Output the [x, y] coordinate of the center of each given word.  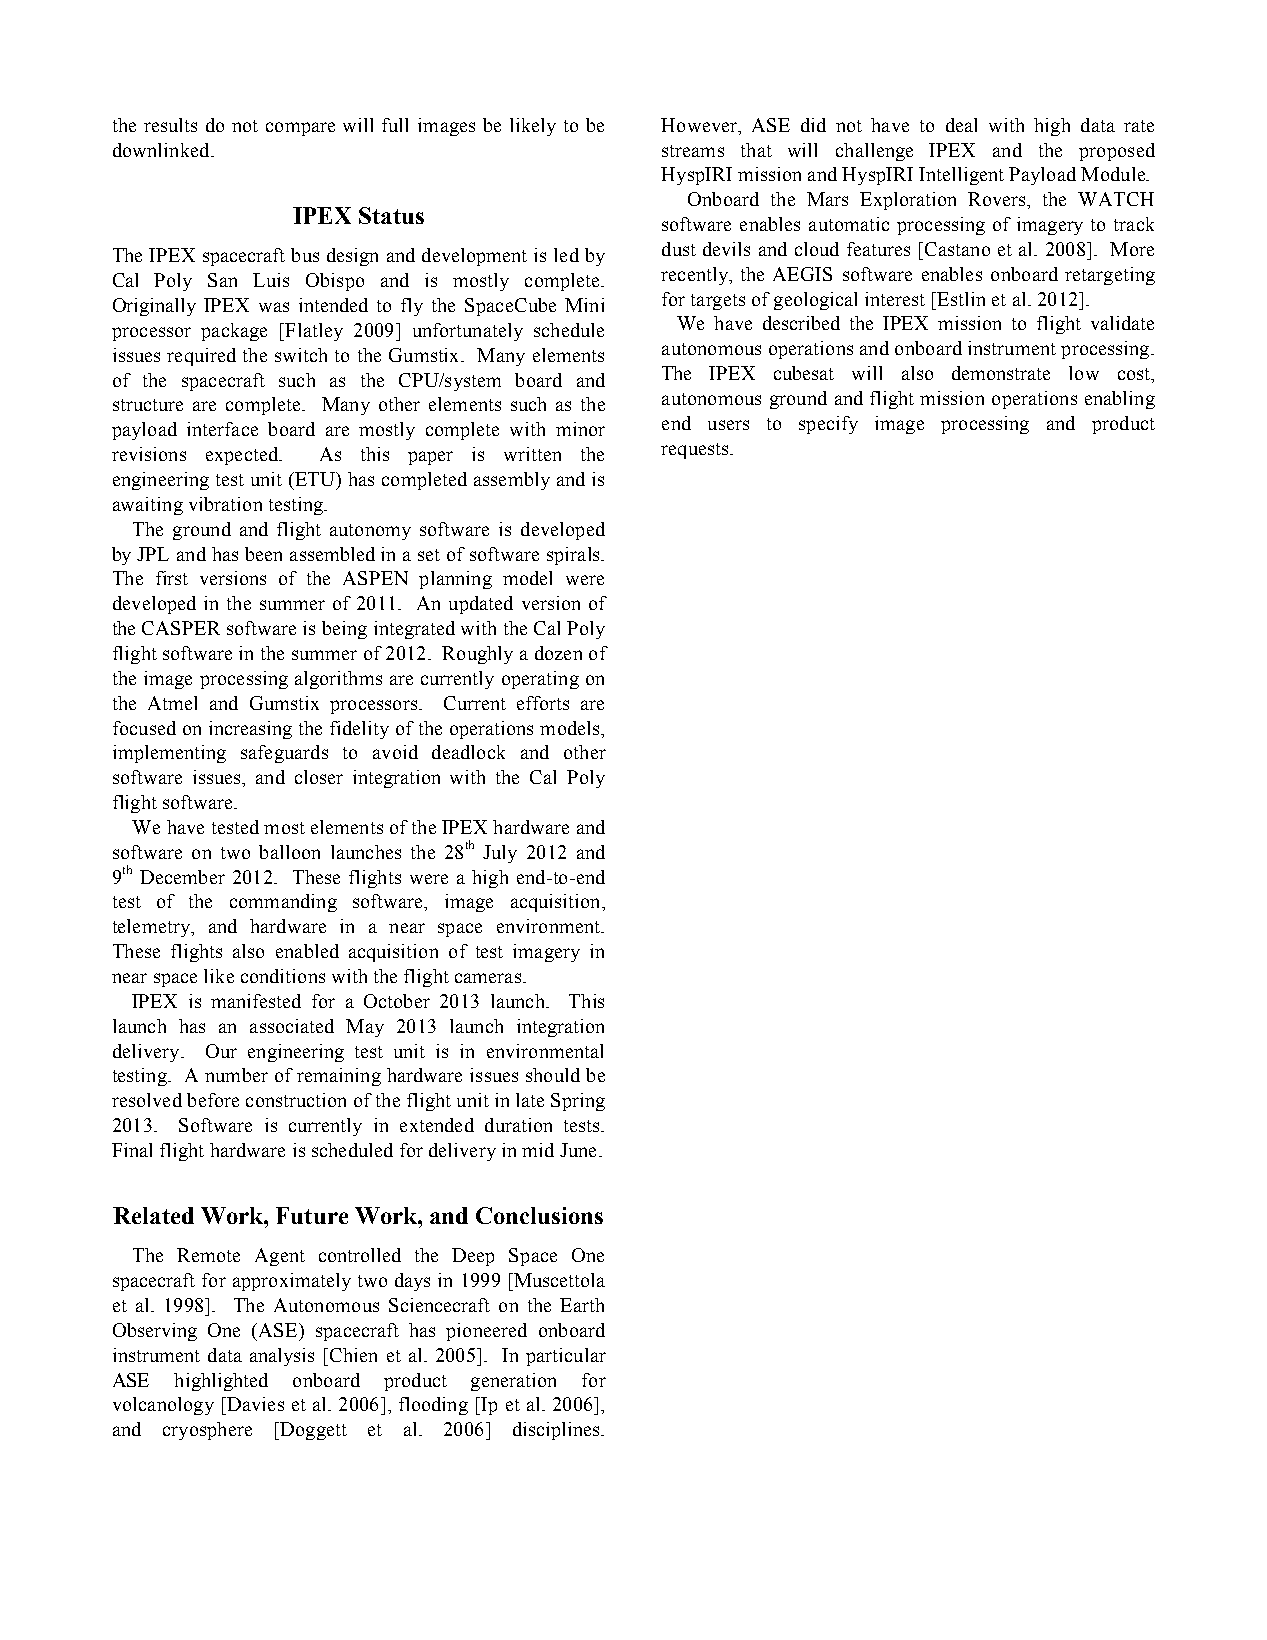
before [213, 1100]
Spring [578, 1102]
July [500, 854]
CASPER [181, 628]
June [578, 1150]
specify [828, 425]
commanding [283, 903]
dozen [558, 653]
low [1084, 373]
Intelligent [961, 176]
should [553, 1075]
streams [693, 151]
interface [222, 429]
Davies [254, 1404]
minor [580, 429]
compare [300, 129]
